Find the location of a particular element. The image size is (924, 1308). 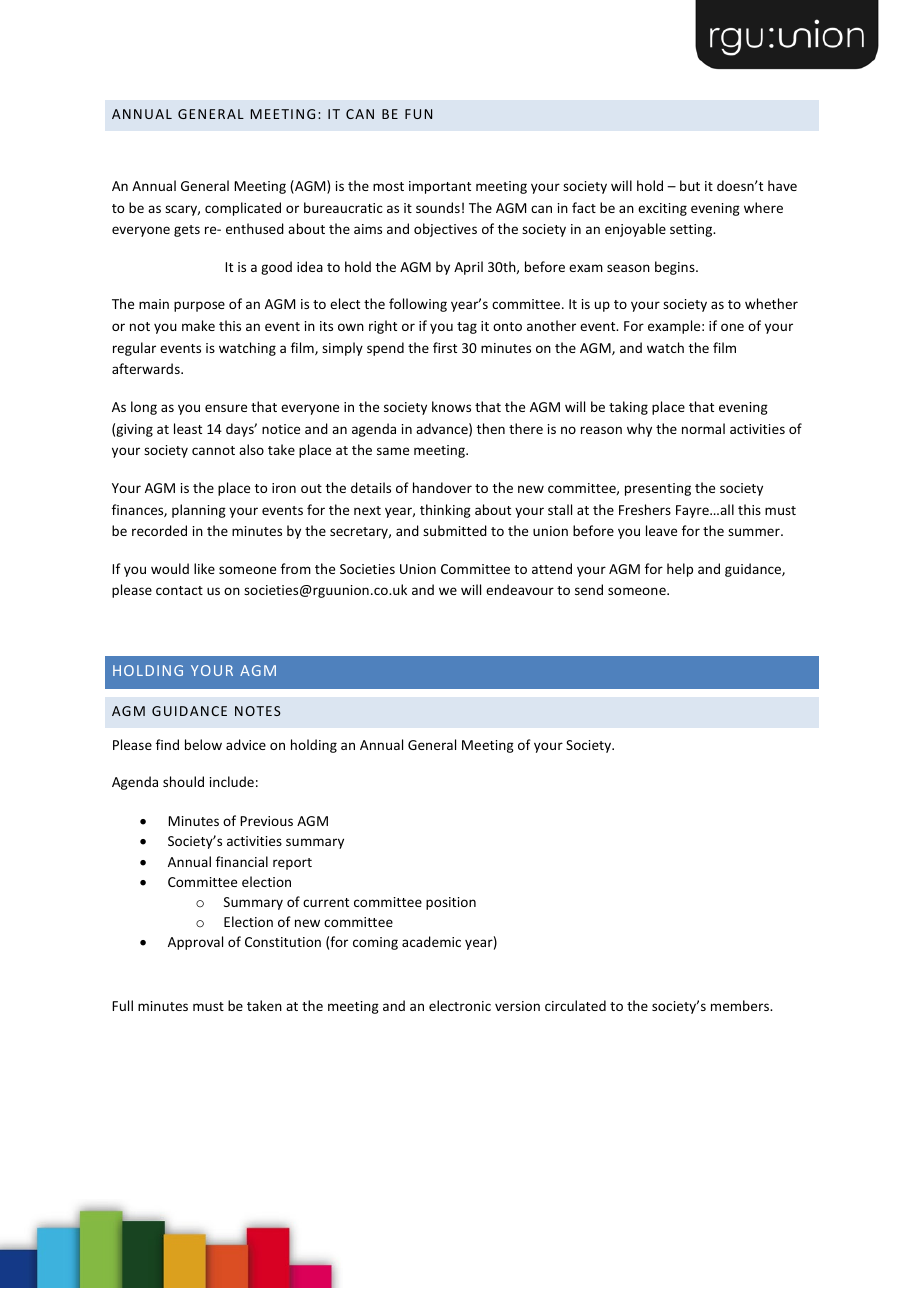

members is located at coordinates (741, 1005).
